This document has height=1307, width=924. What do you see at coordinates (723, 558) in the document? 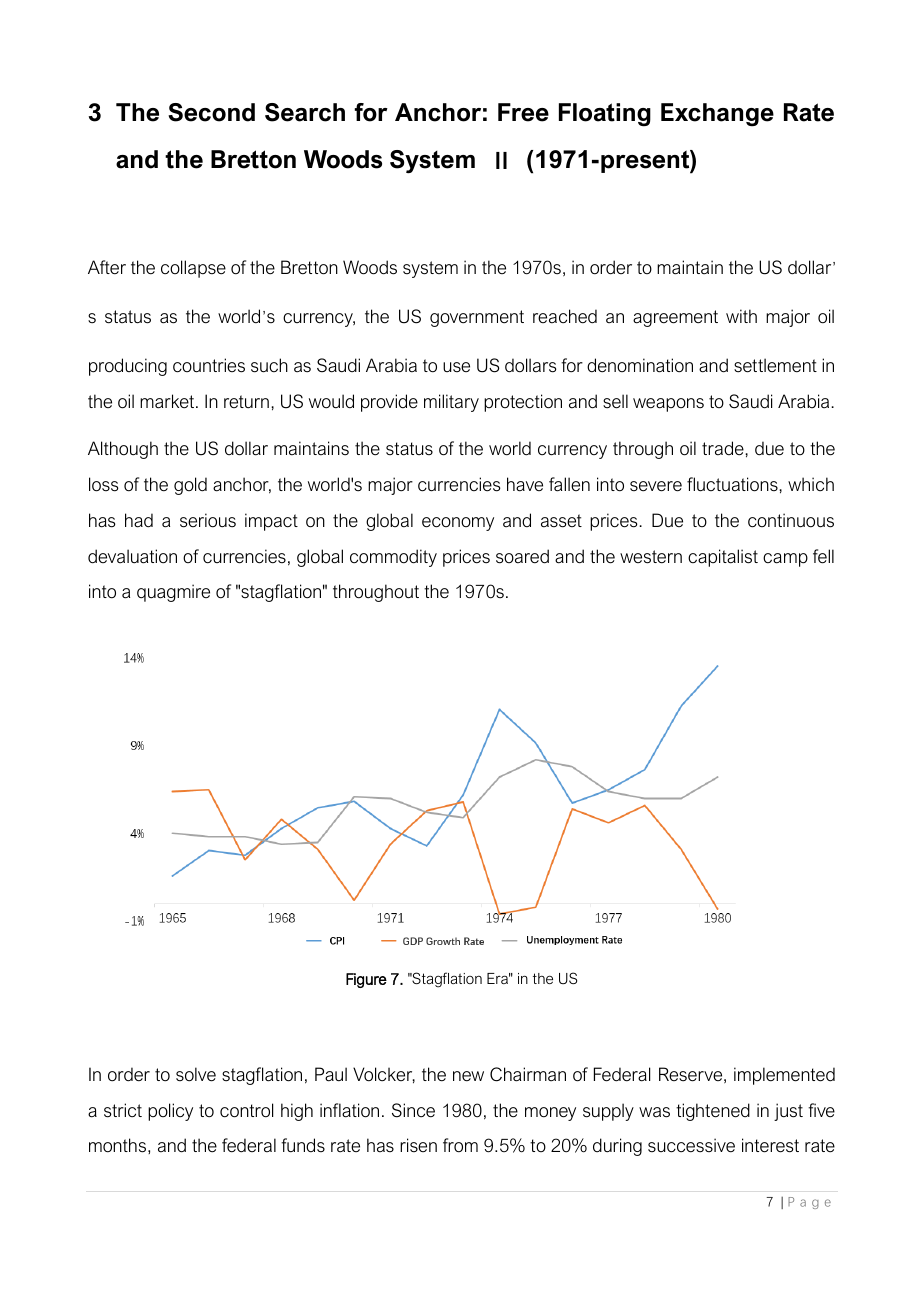
I see `capitalist` at bounding box center [723, 558].
